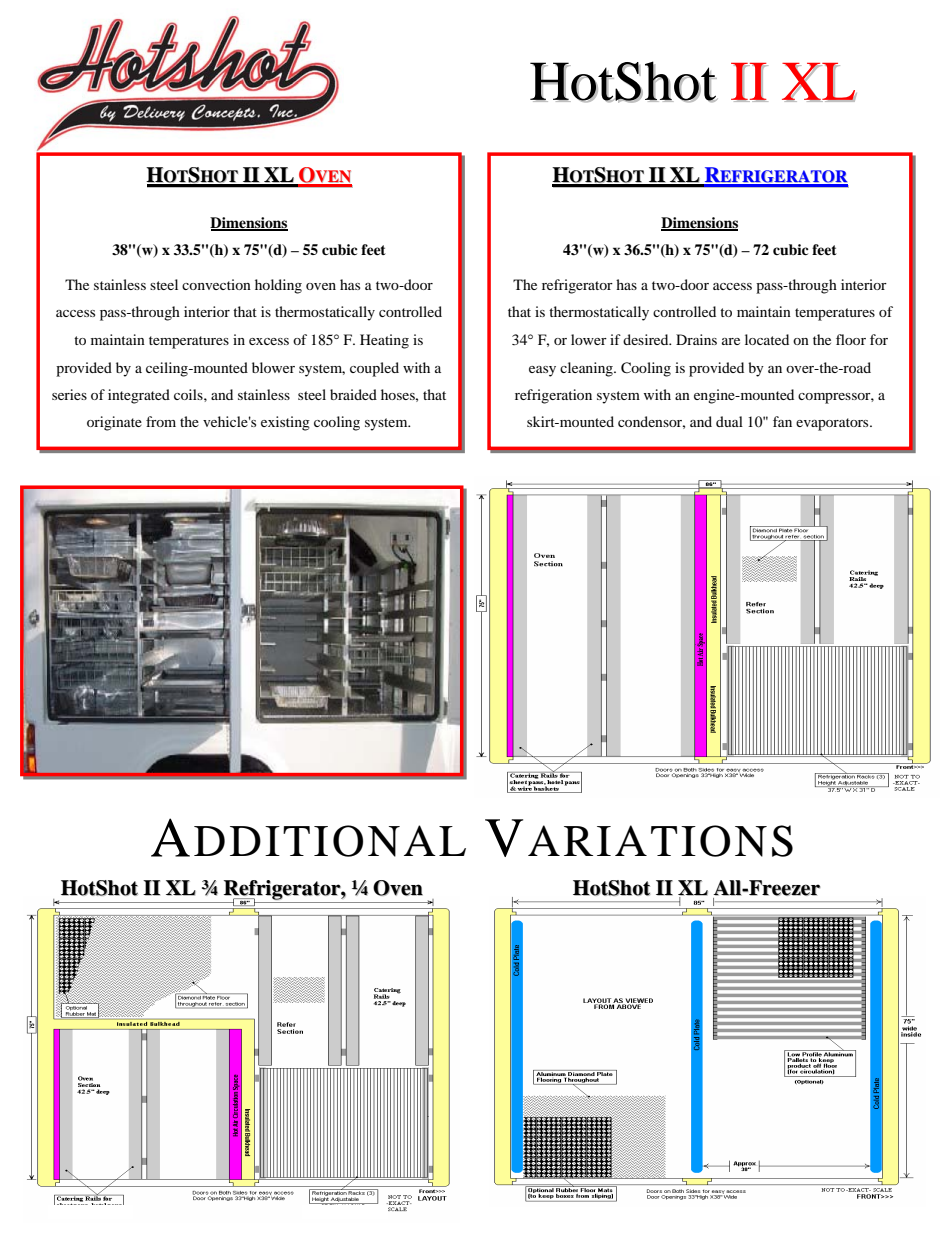 This screenshot has height=1233, width=952. What do you see at coordinates (161, 421) in the screenshot?
I see `from` at bounding box center [161, 421].
